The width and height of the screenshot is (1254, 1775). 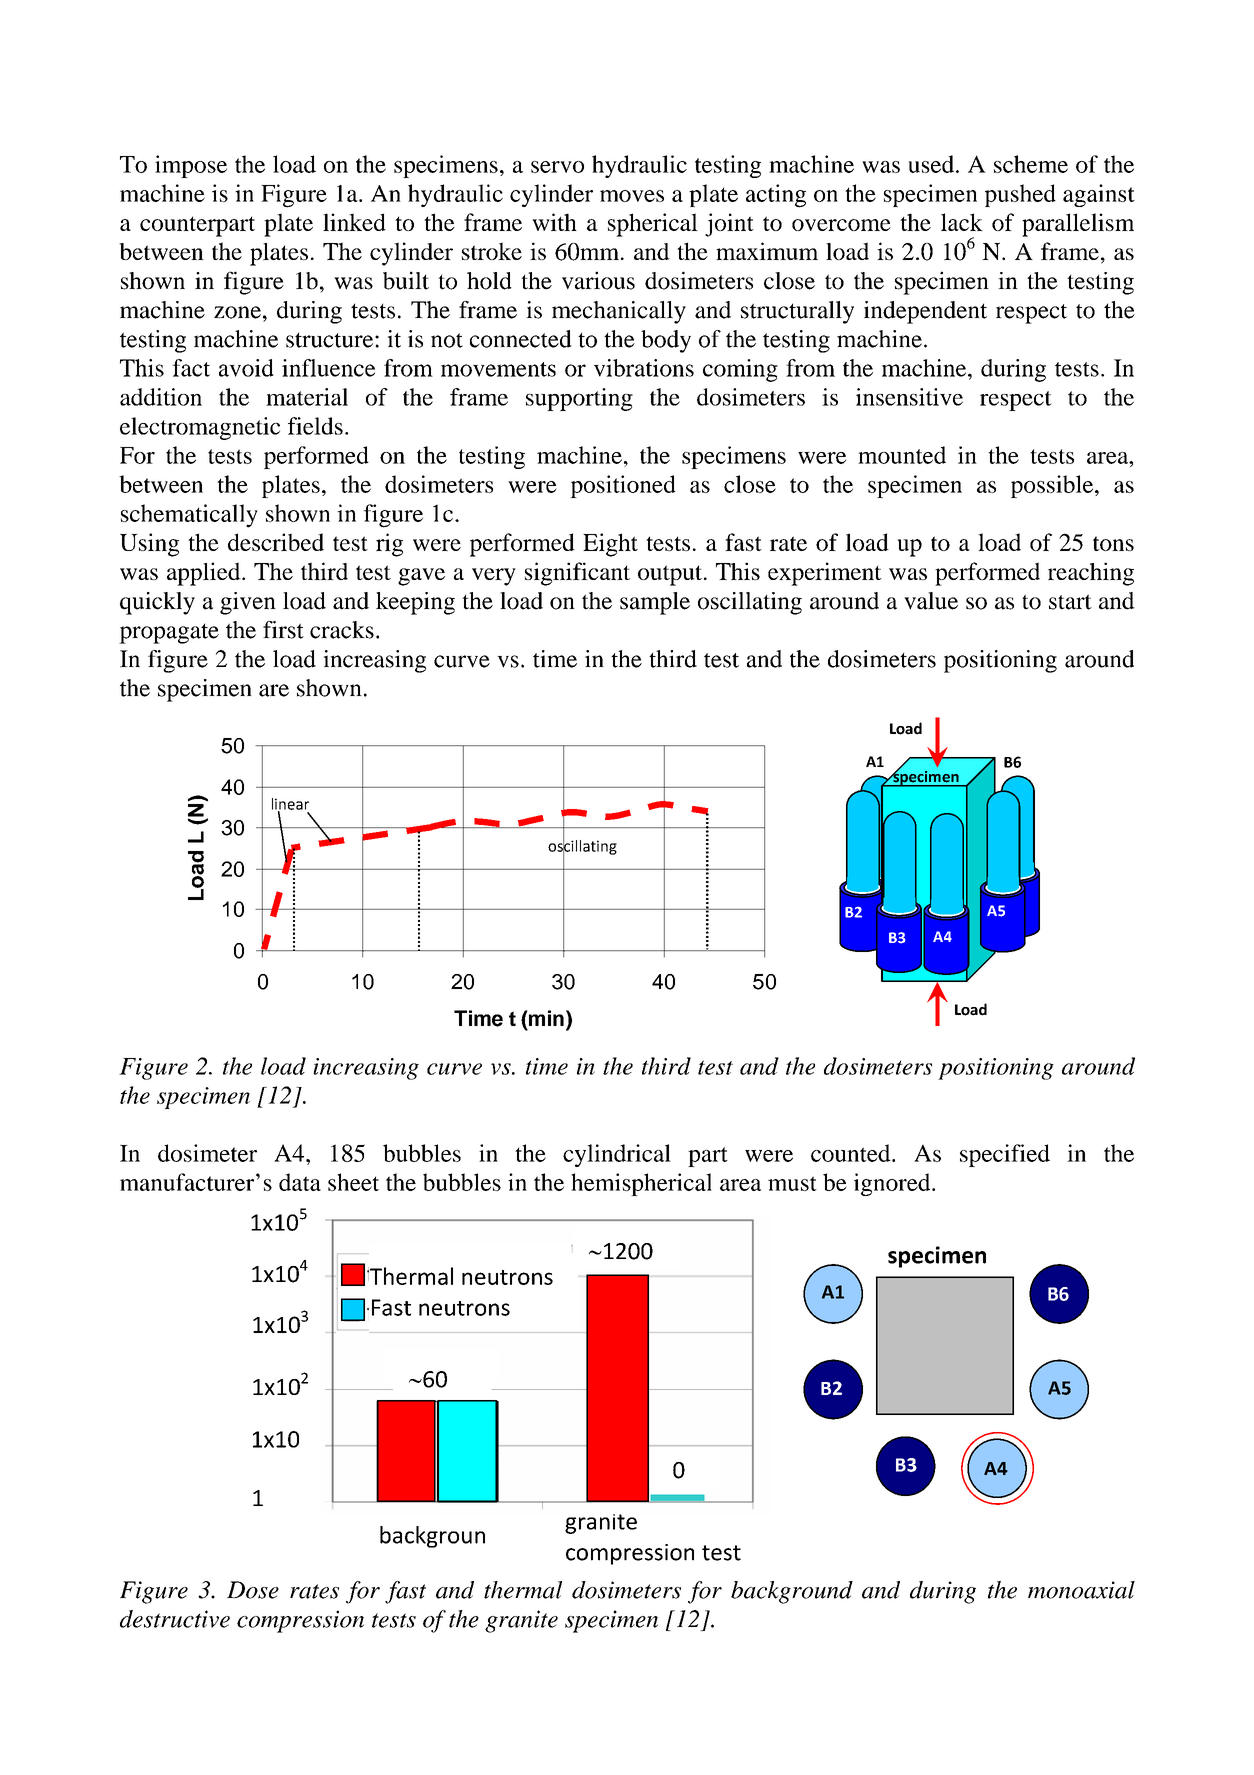 What do you see at coordinates (617, 1155) in the screenshot?
I see `cylindrical` at bounding box center [617, 1155].
